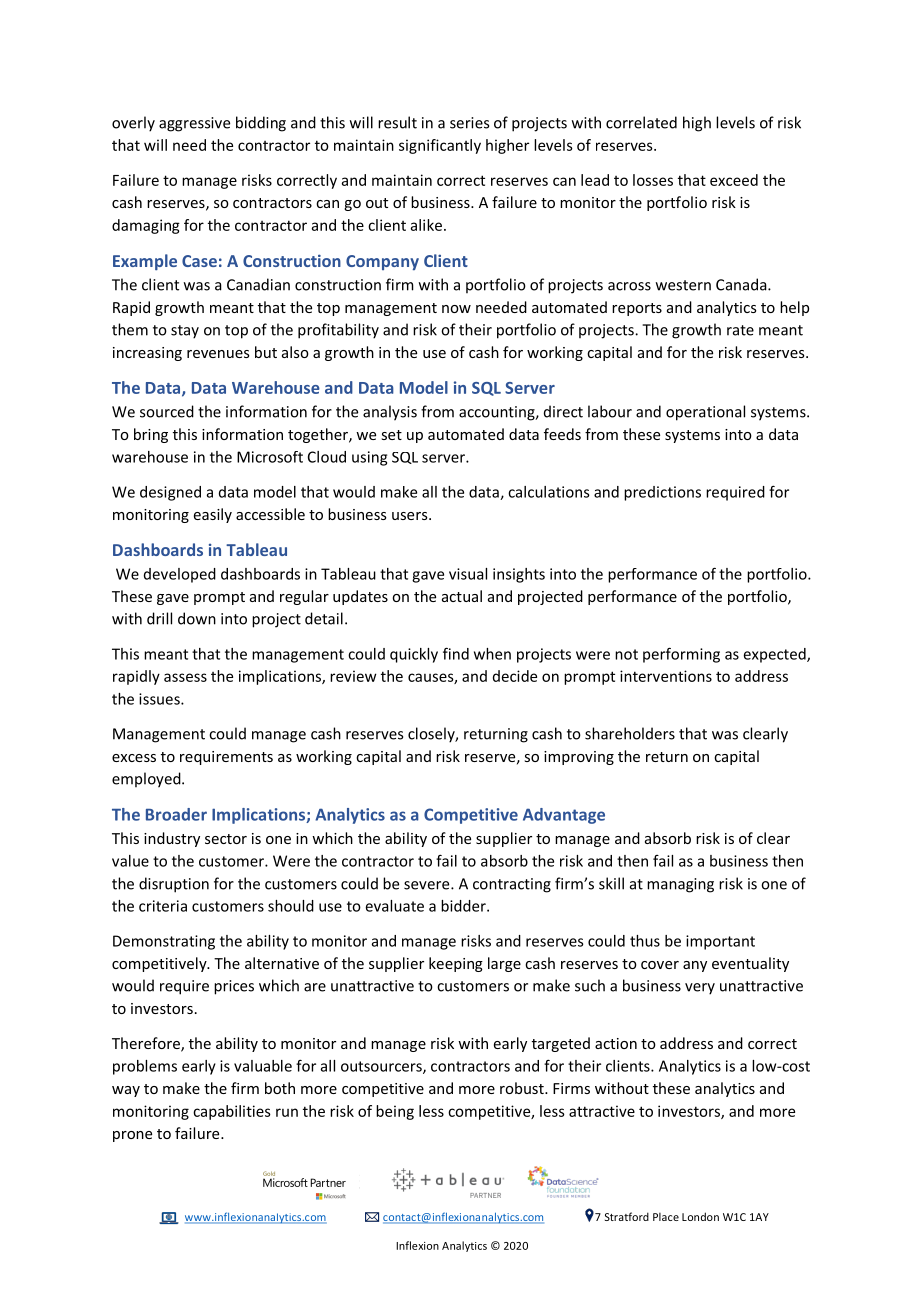 The image size is (924, 1308). What do you see at coordinates (194, 124) in the screenshot?
I see `aggressive` at bounding box center [194, 124].
